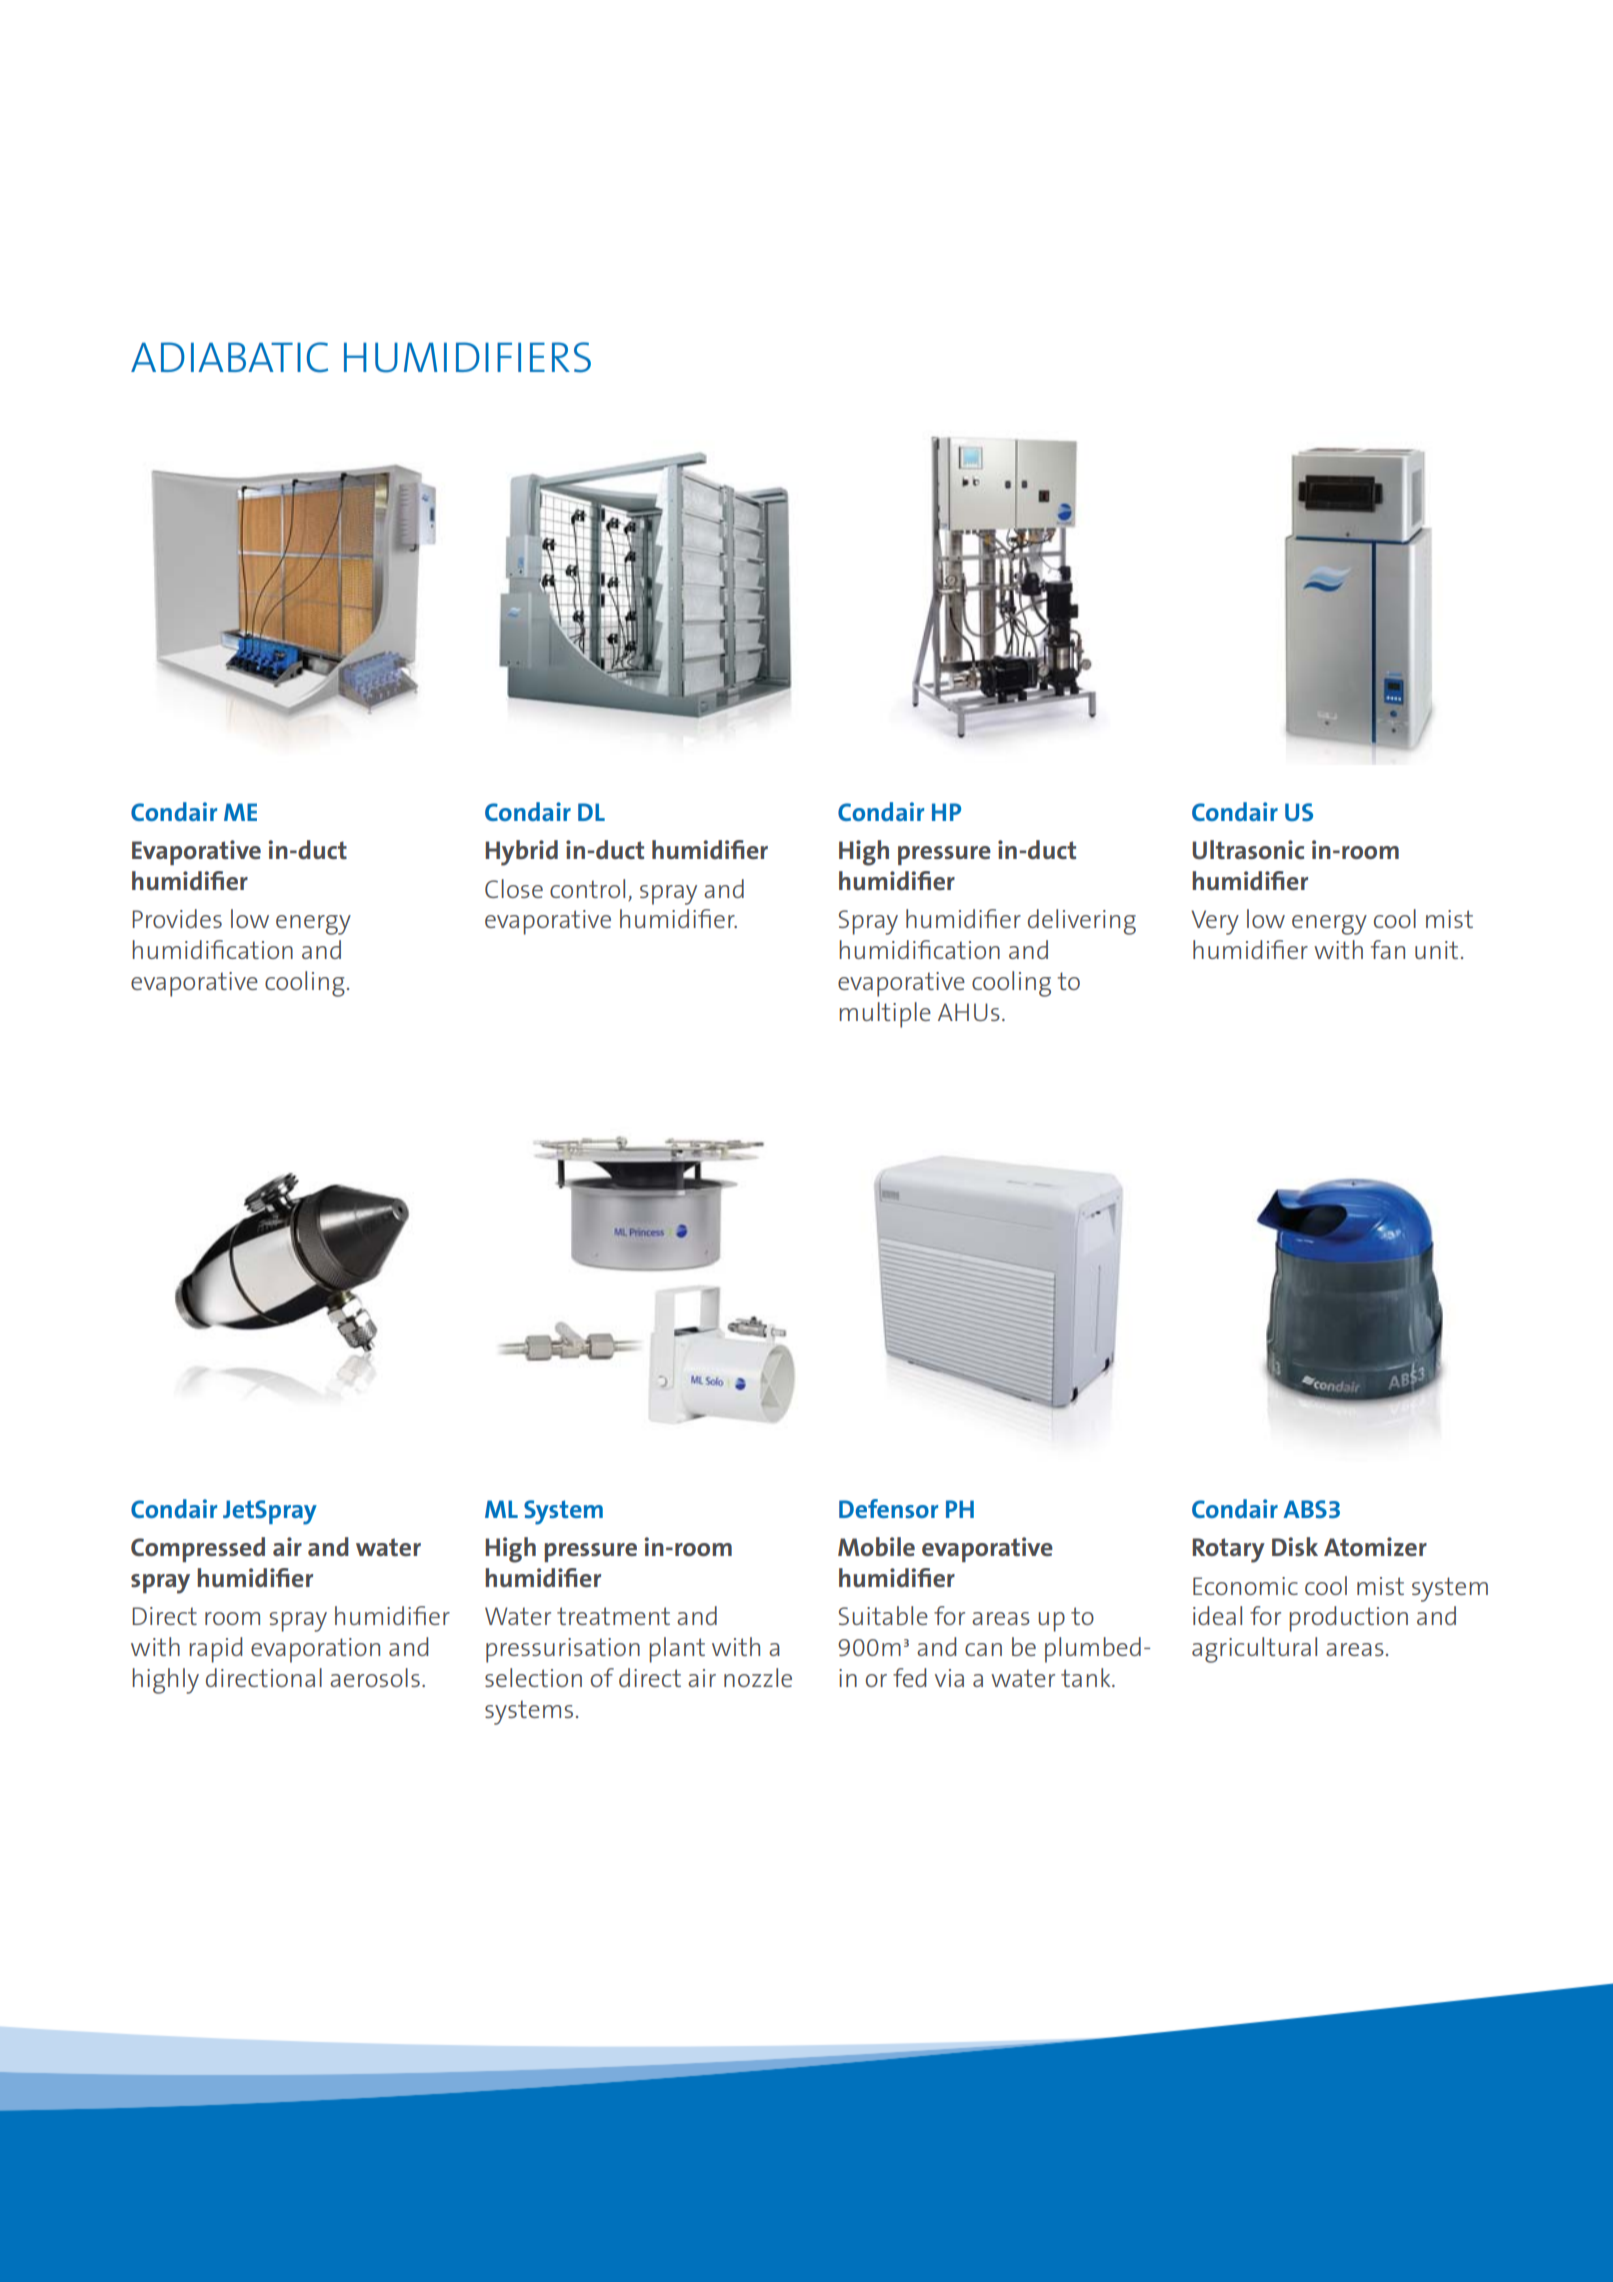 This page has height=2282, width=1613. I want to click on agricultural, so click(1254, 1650).
